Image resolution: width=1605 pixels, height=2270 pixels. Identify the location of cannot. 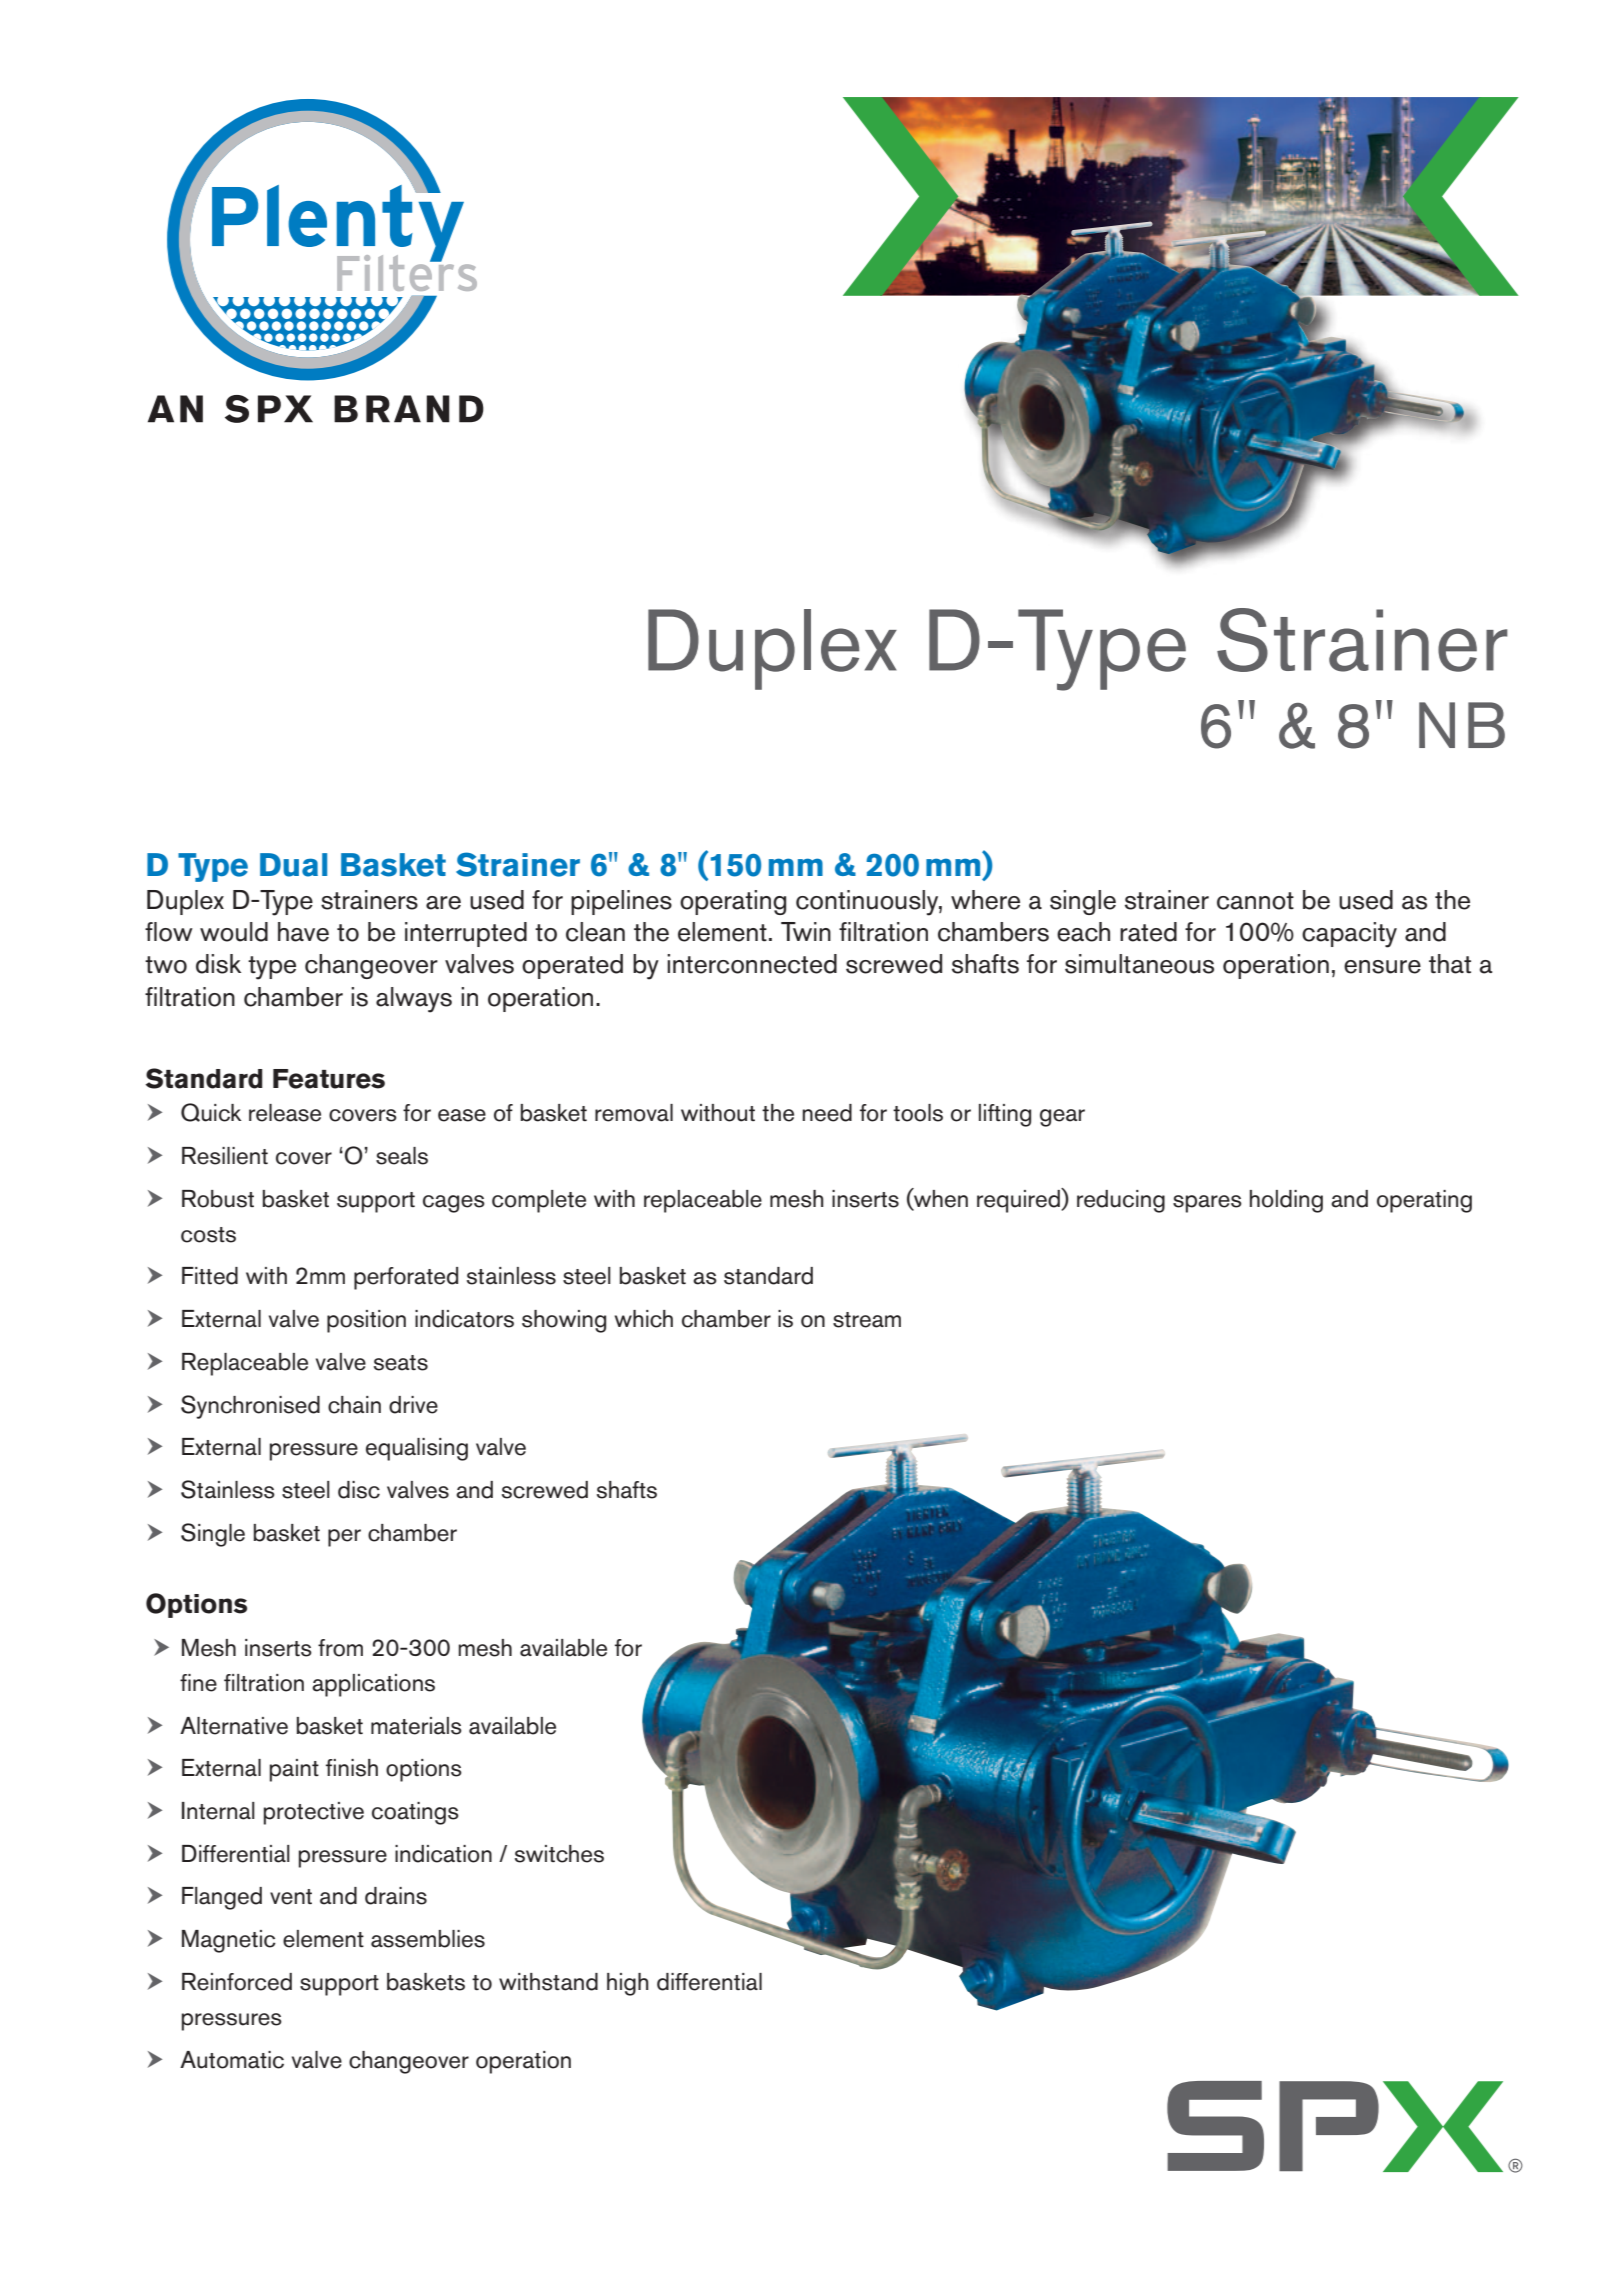
(1255, 901).
